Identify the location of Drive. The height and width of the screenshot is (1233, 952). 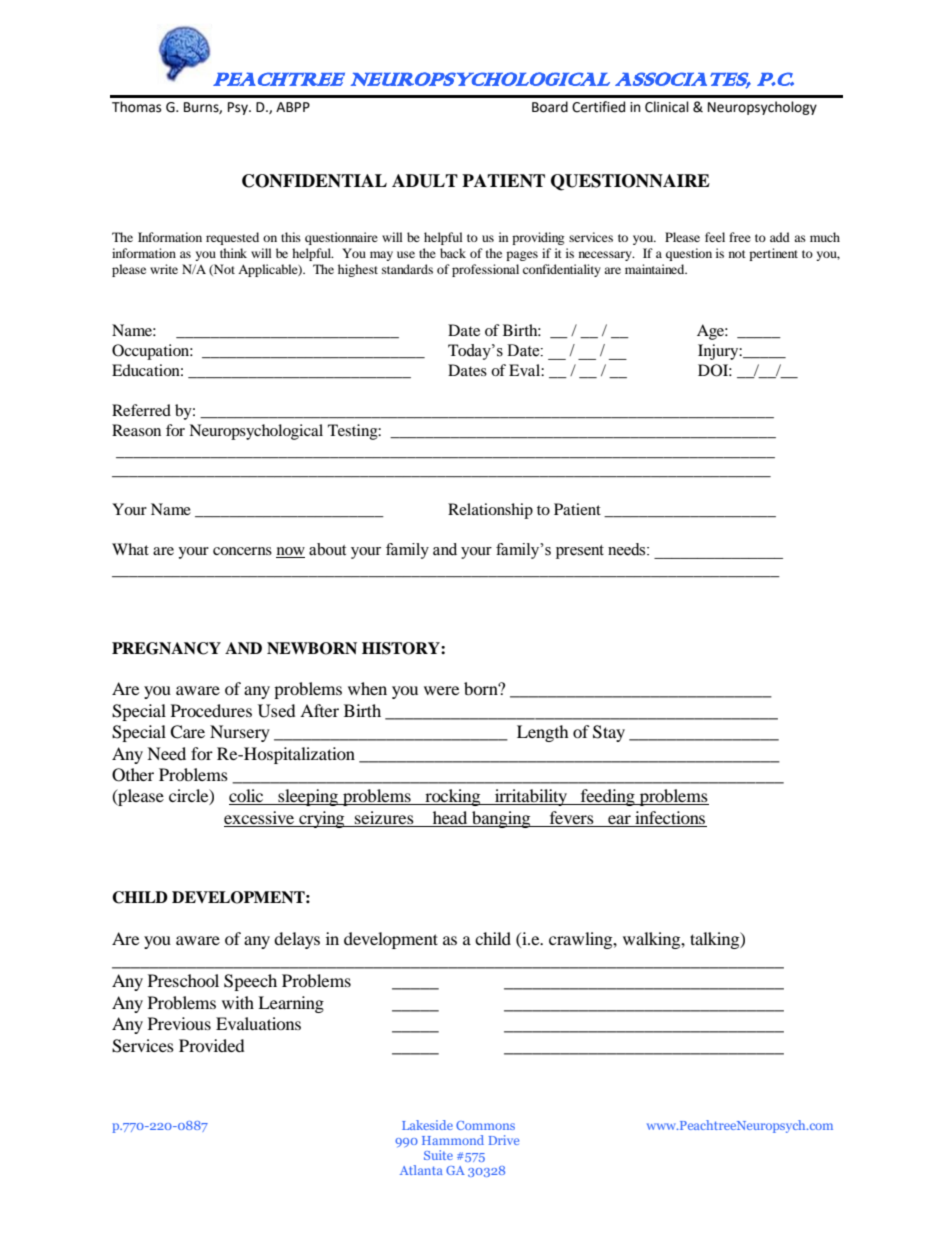
(503, 1140).
